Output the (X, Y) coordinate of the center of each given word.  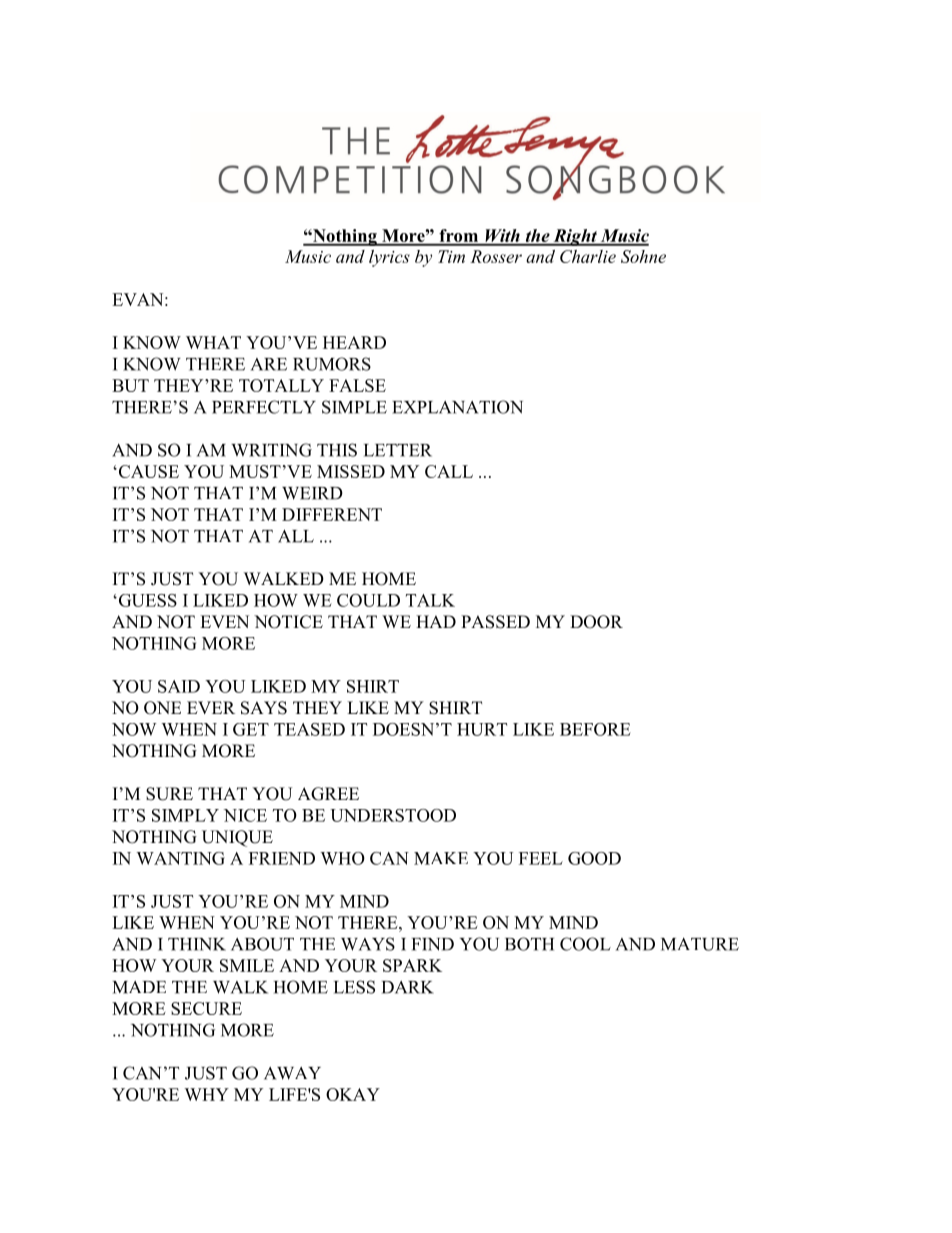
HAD (436, 621)
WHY (206, 1094)
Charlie (588, 256)
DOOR (596, 622)
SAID (179, 686)
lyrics (389, 258)
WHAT (213, 342)
